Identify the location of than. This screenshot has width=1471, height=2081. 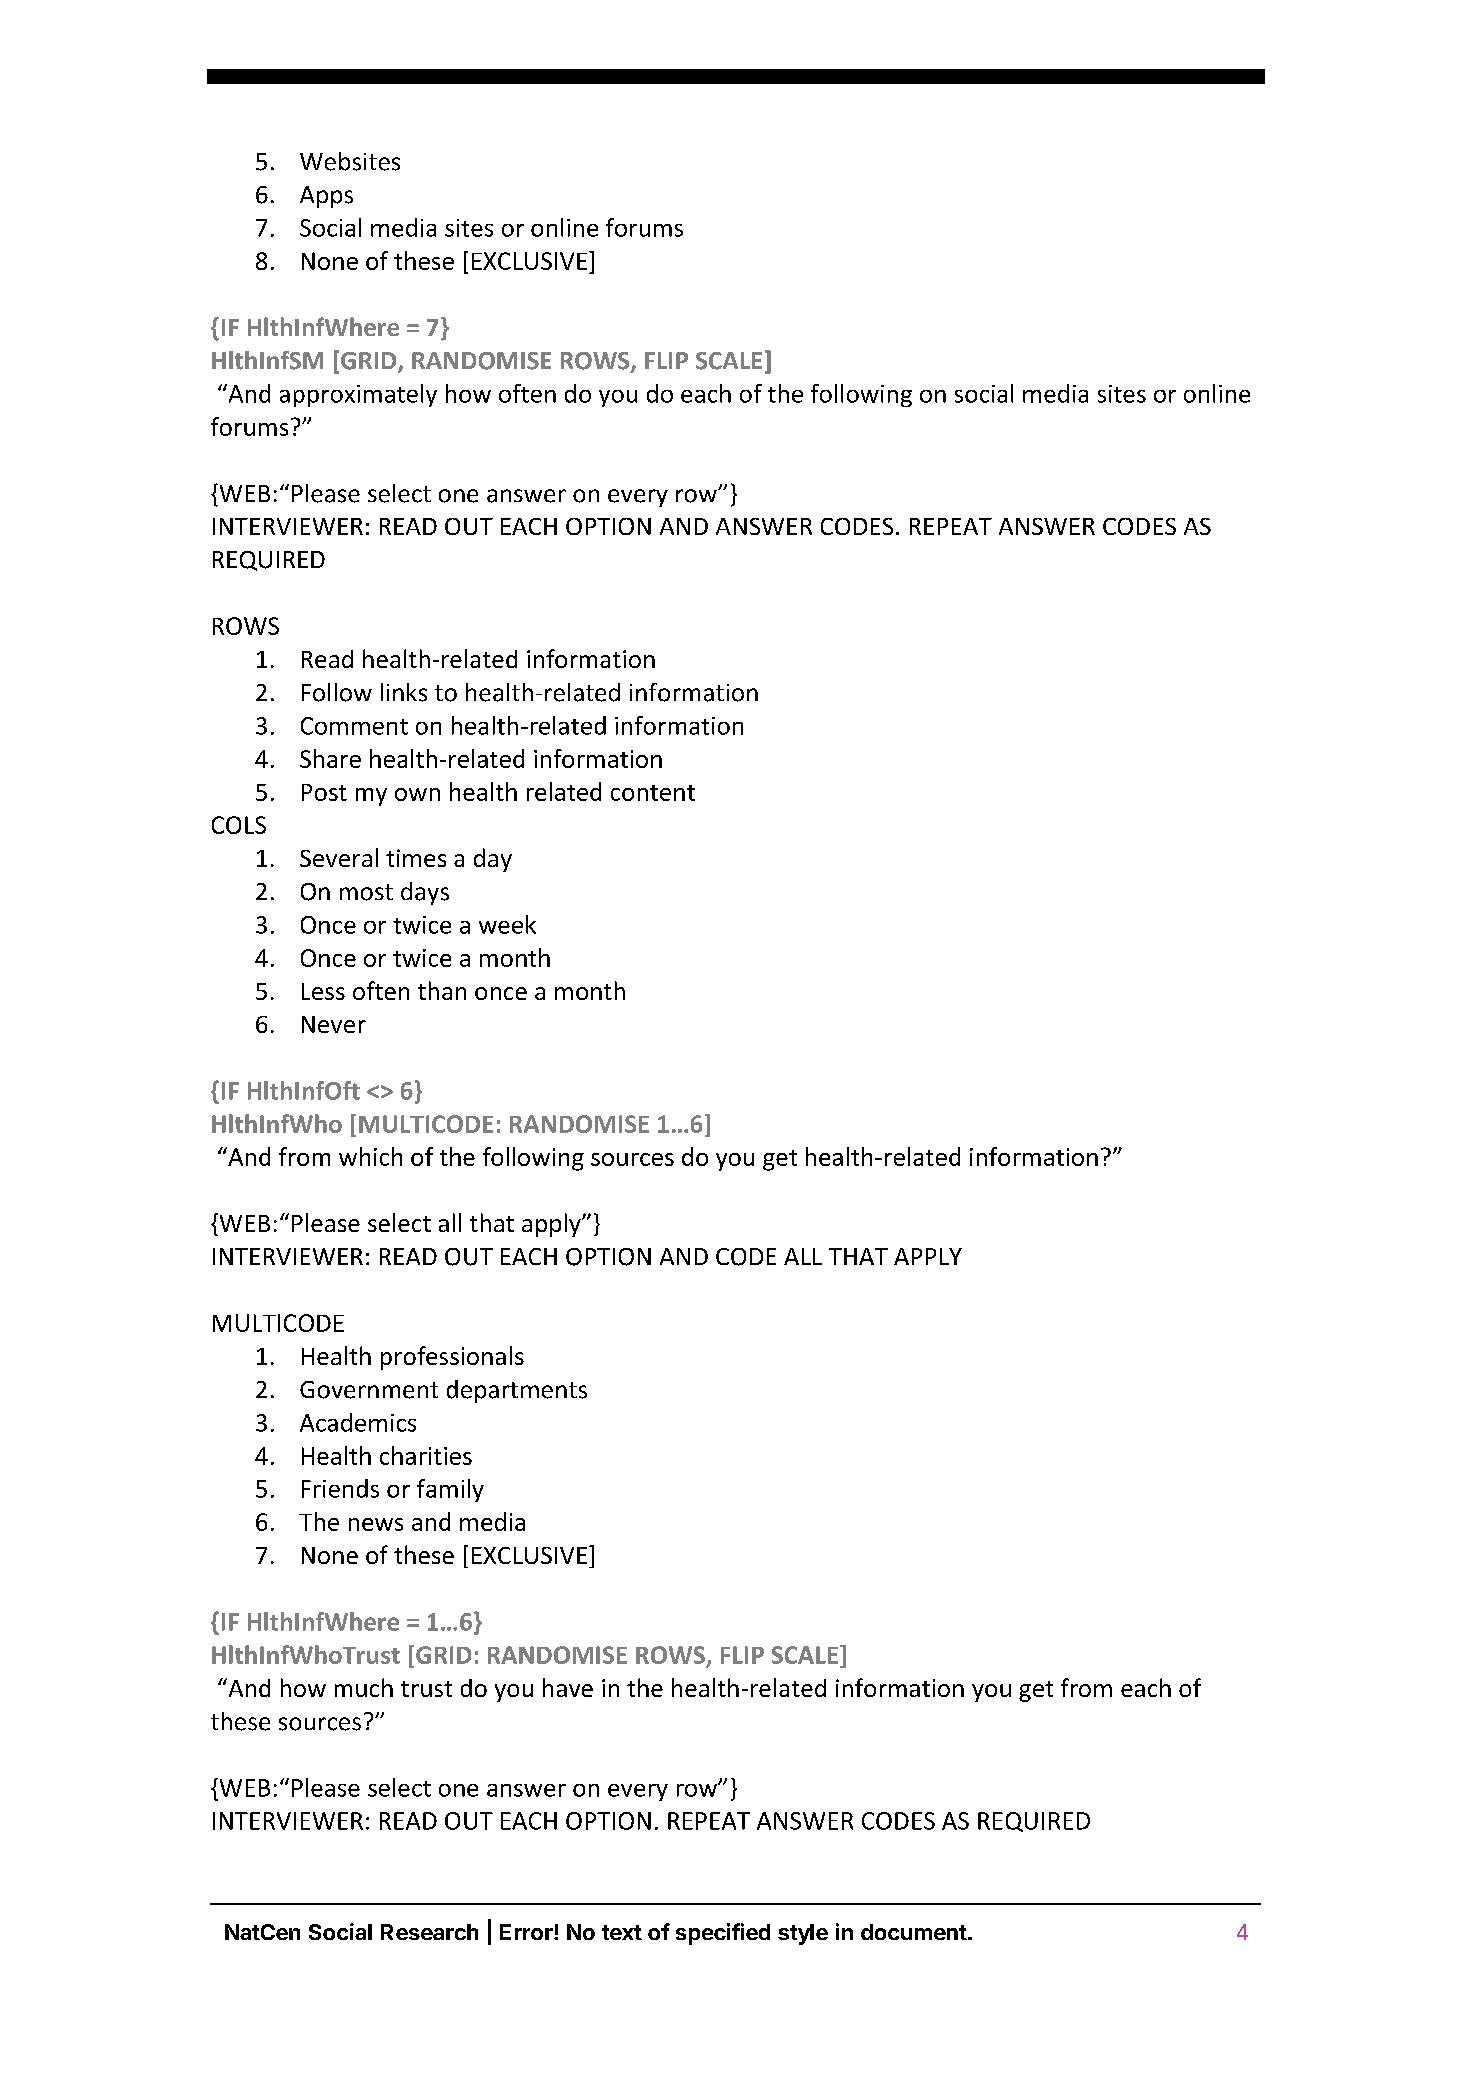
(442, 990).
